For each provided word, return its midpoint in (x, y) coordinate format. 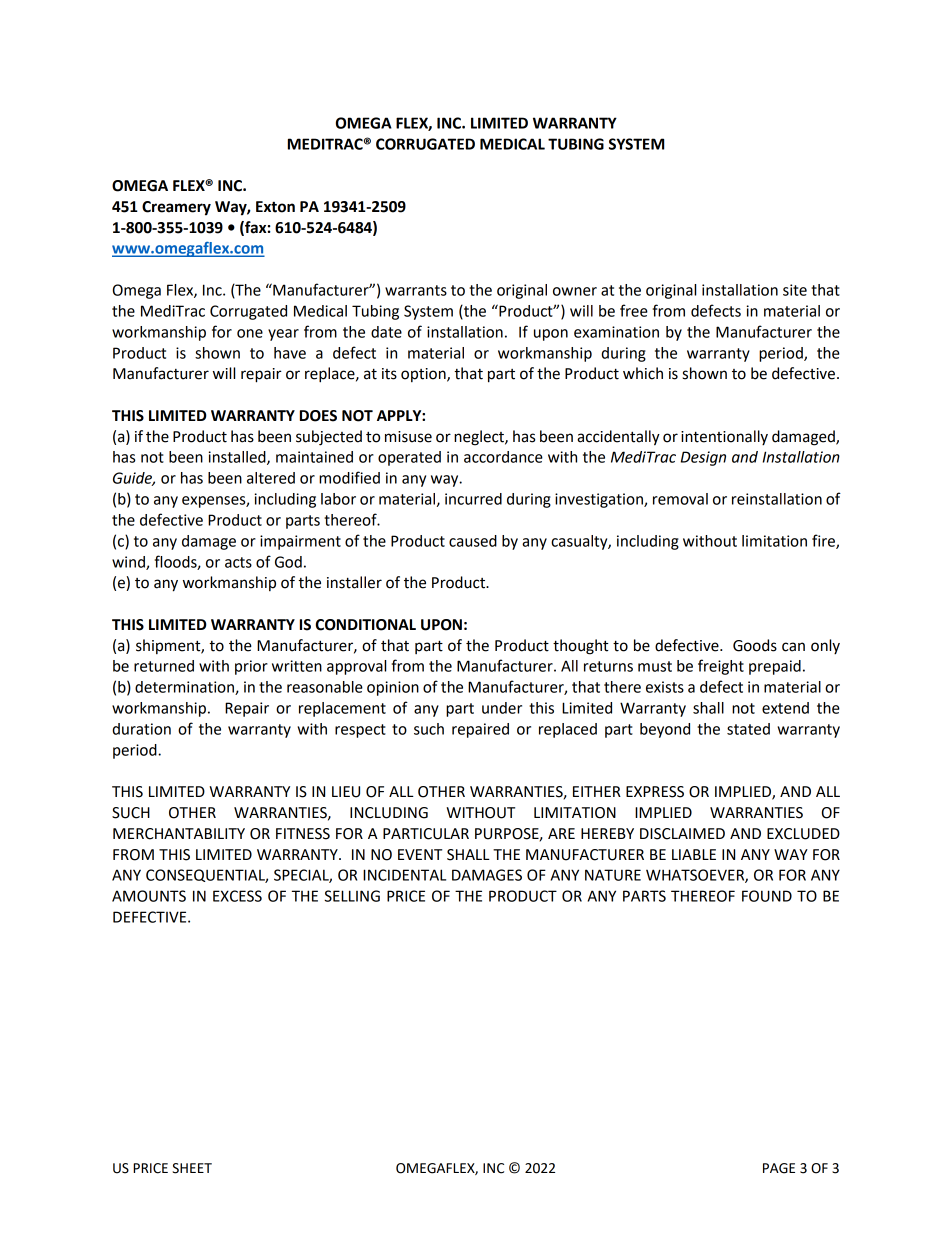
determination (185, 688)
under (502, 708)
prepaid (775, 667)
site (795, 290)
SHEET (192, 1168)
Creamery (176, 208)
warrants (416, 290)
